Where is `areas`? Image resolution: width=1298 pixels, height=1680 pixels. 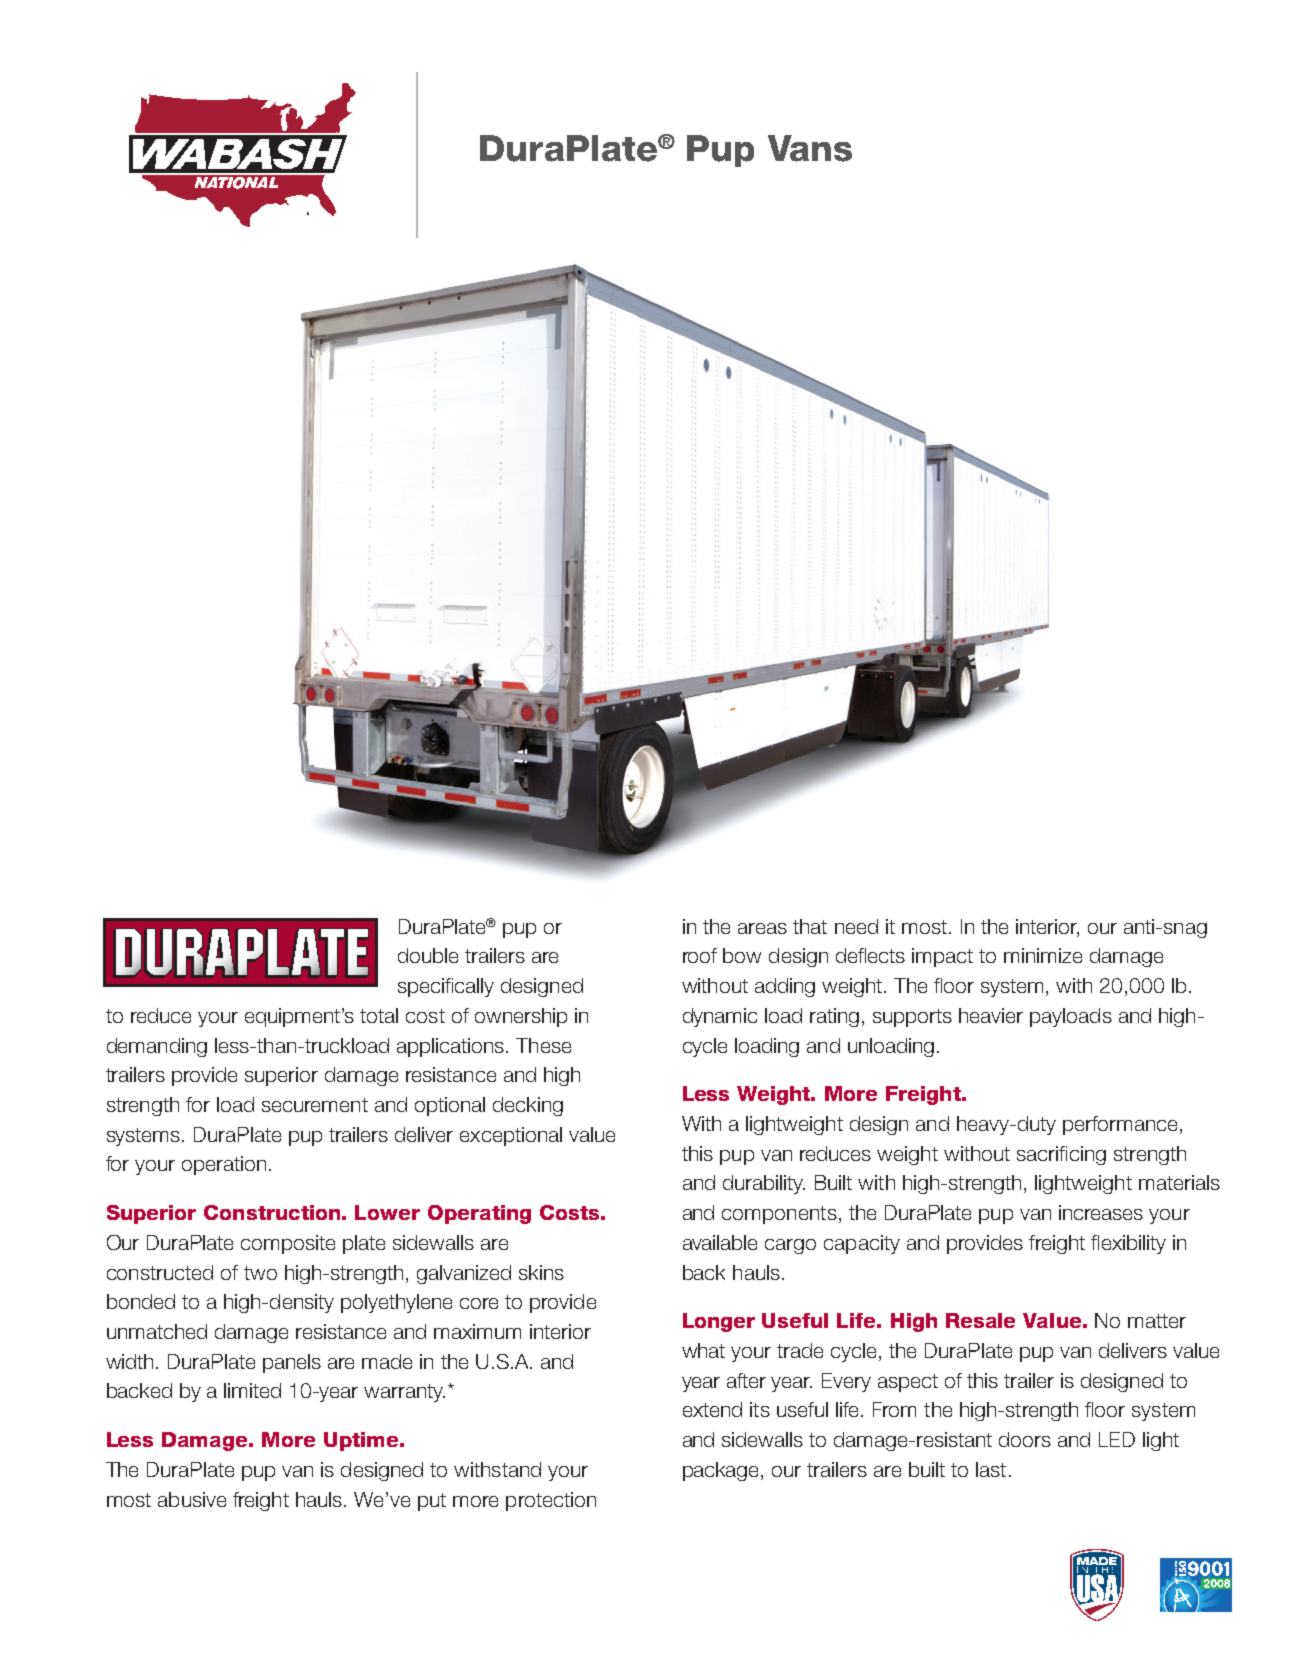 areas is located at coordinates (762, 928).
